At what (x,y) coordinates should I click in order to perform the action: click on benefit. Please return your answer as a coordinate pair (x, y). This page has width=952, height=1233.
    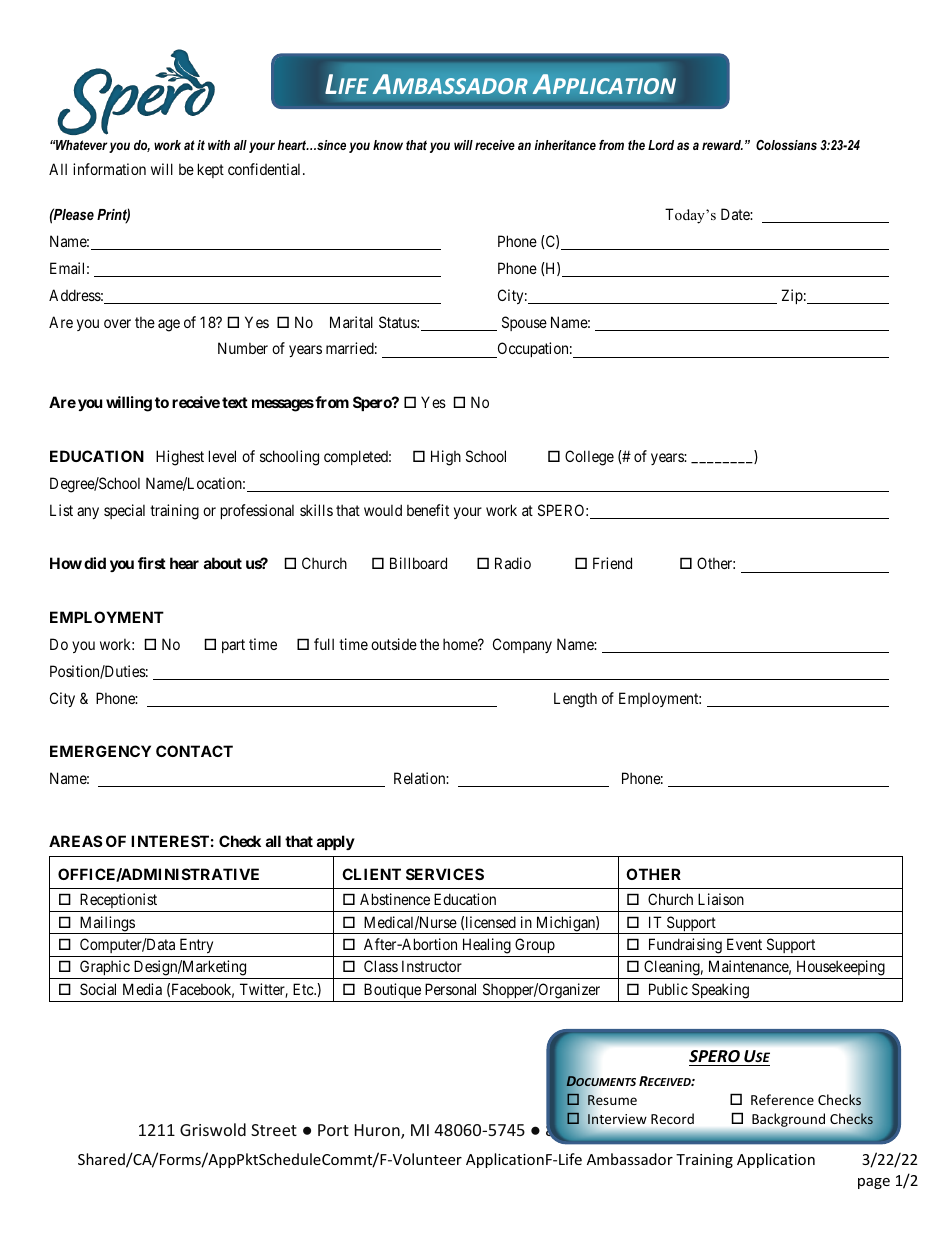
    Looking at the image, I should click on (428, 510).
